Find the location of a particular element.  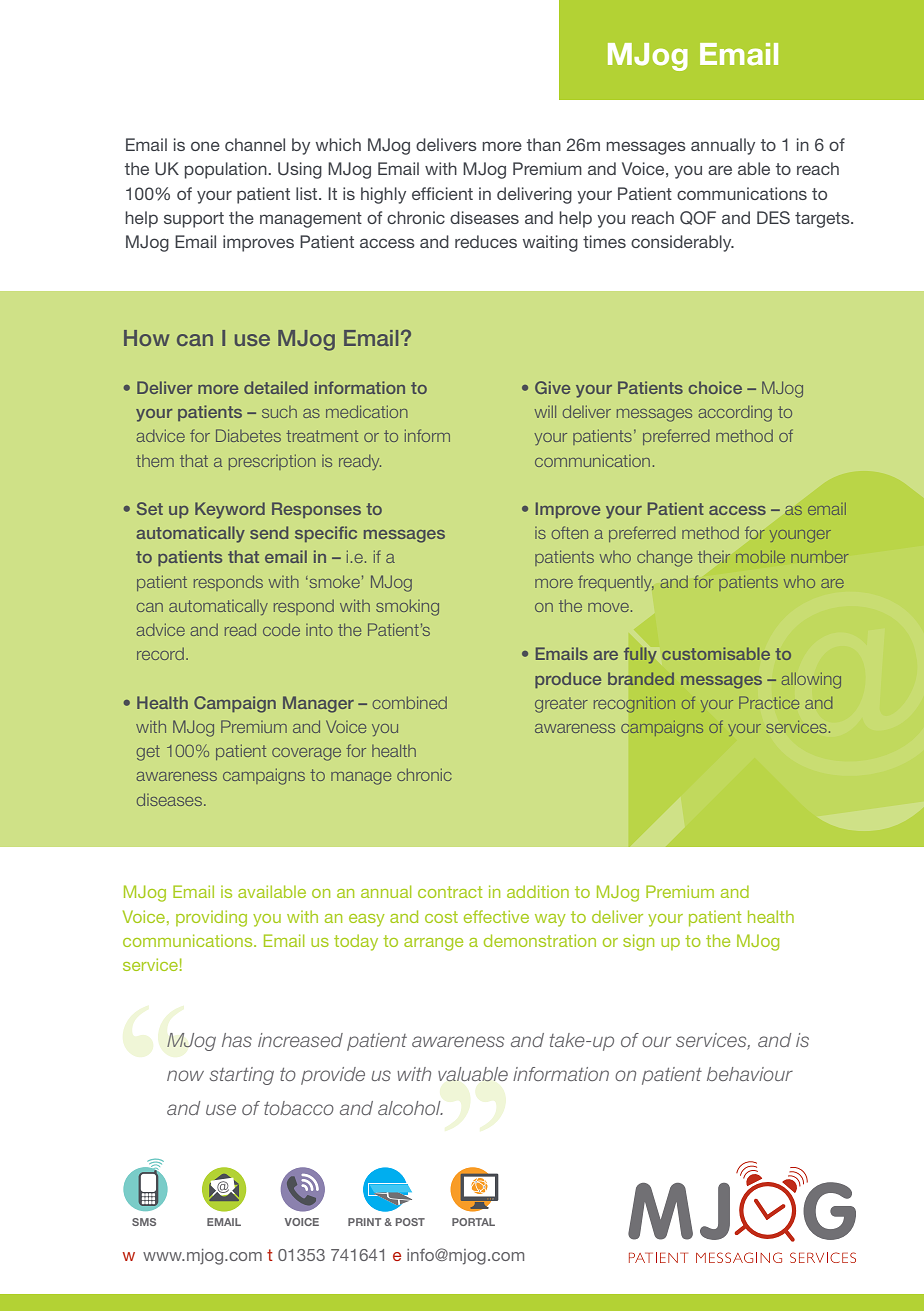

mobile is located at coordinates (760, 557).
